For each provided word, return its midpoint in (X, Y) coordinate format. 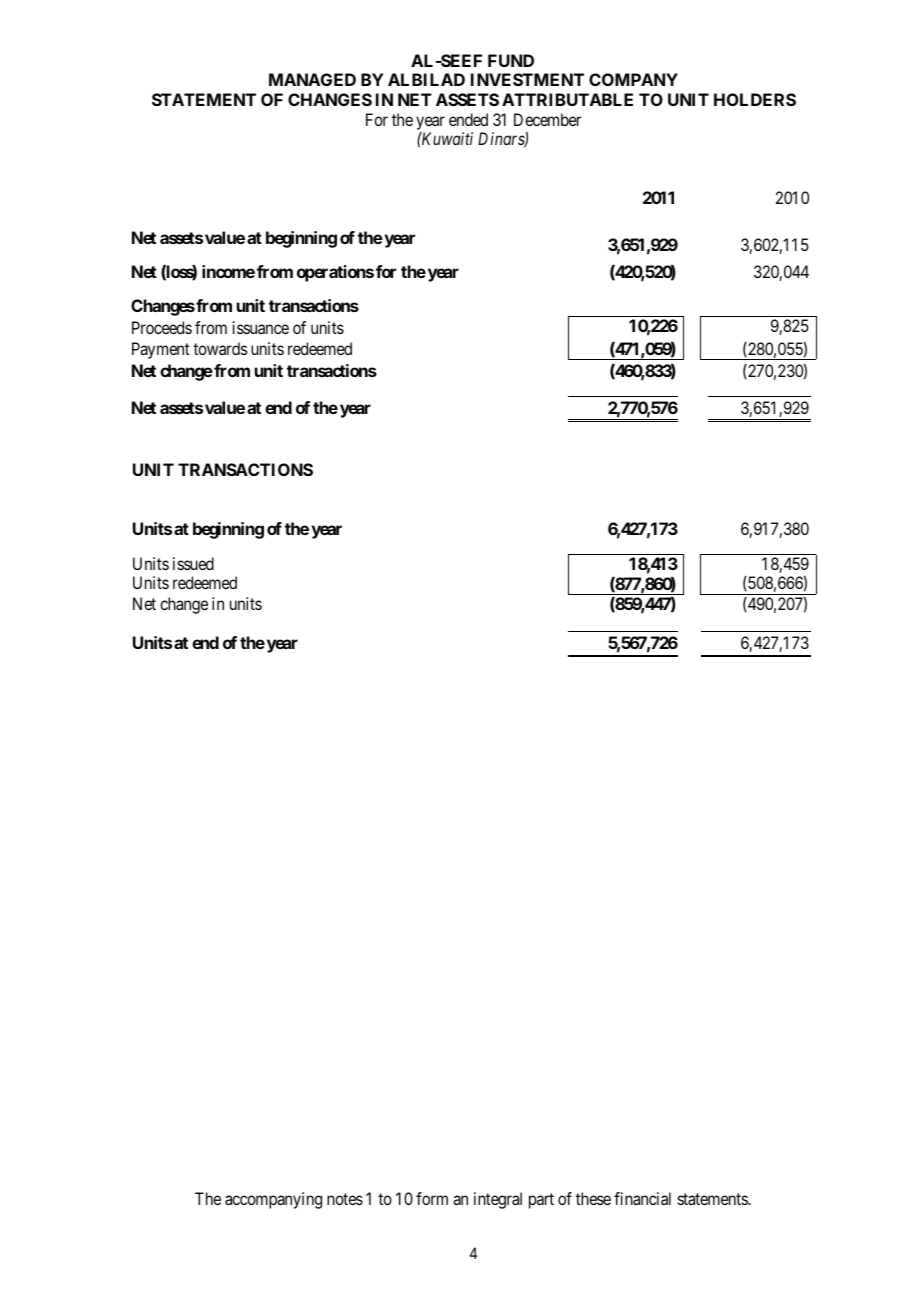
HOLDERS (755, 99)
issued (193, 563)
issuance (261, 327)
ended (468, 119)
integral (498, 1200)
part (541, 1201)
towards (220, 348)
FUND (511, 60)
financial (642, 1198)
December (547, 119)
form (432, 1198)
